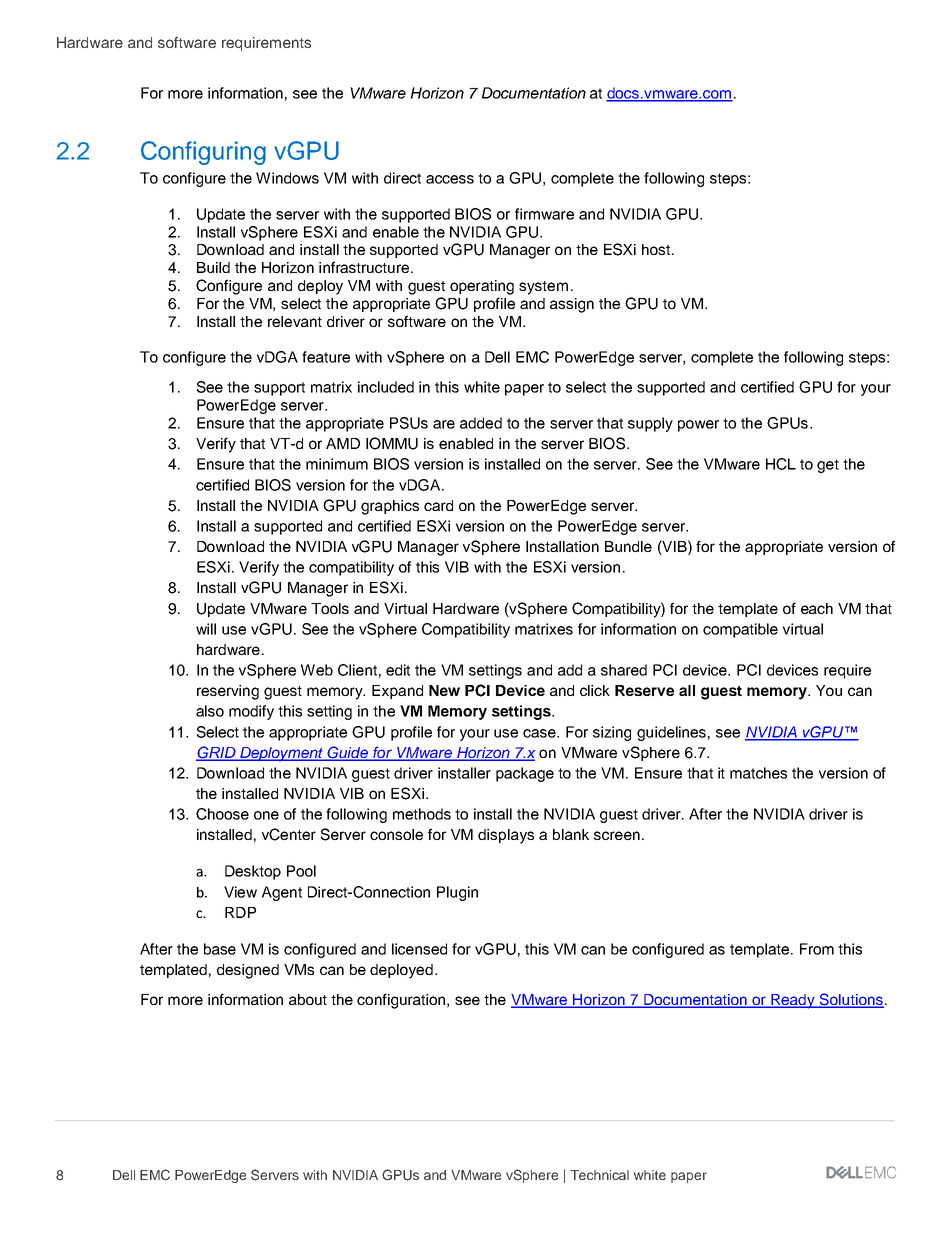  What do you see at coordinates (438, 505) in the screenshot?
I see `card` at bounding box center [438, 505].
